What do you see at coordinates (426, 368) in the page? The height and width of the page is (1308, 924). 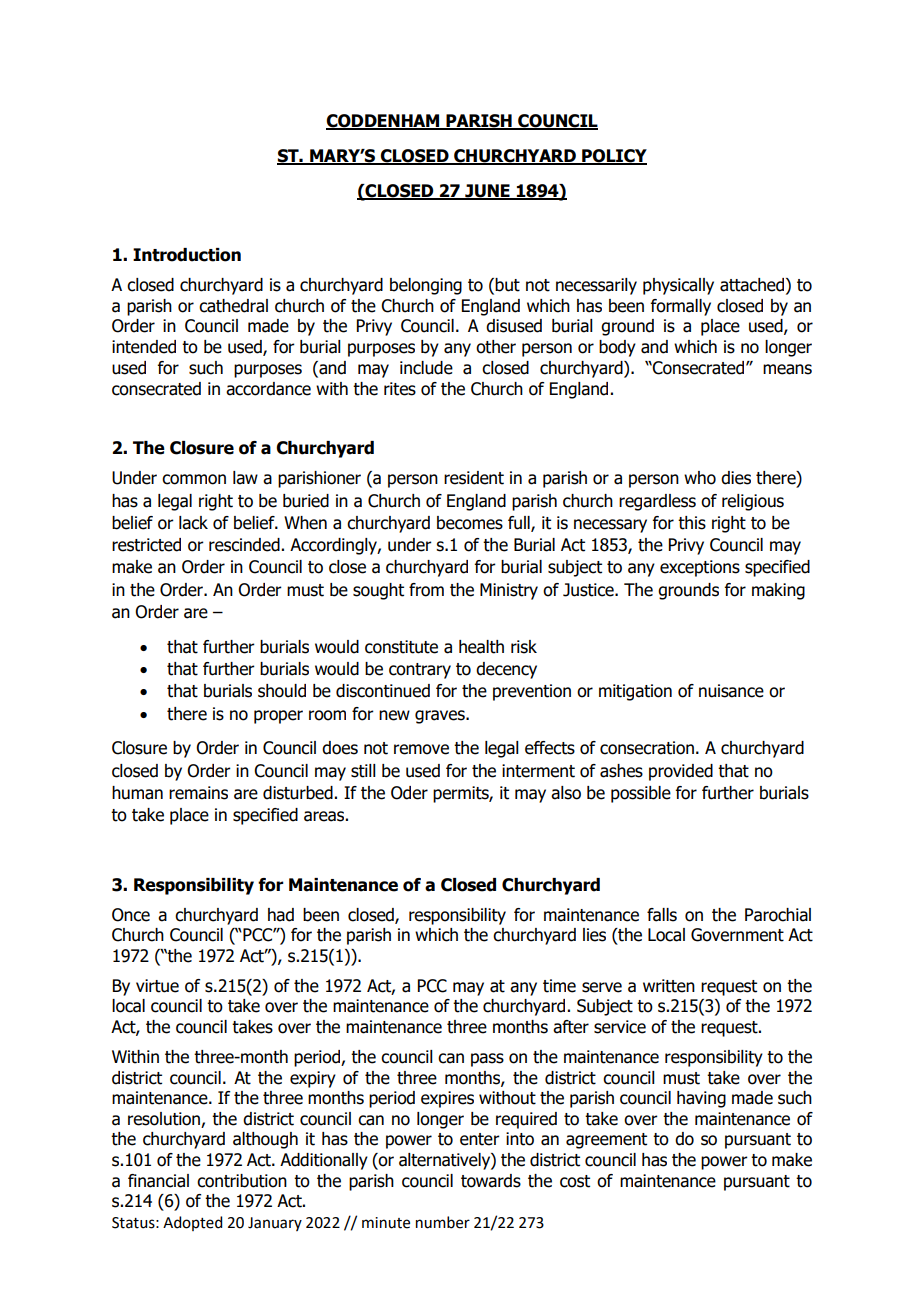 I see `include` at bounding box center [426, 368].
